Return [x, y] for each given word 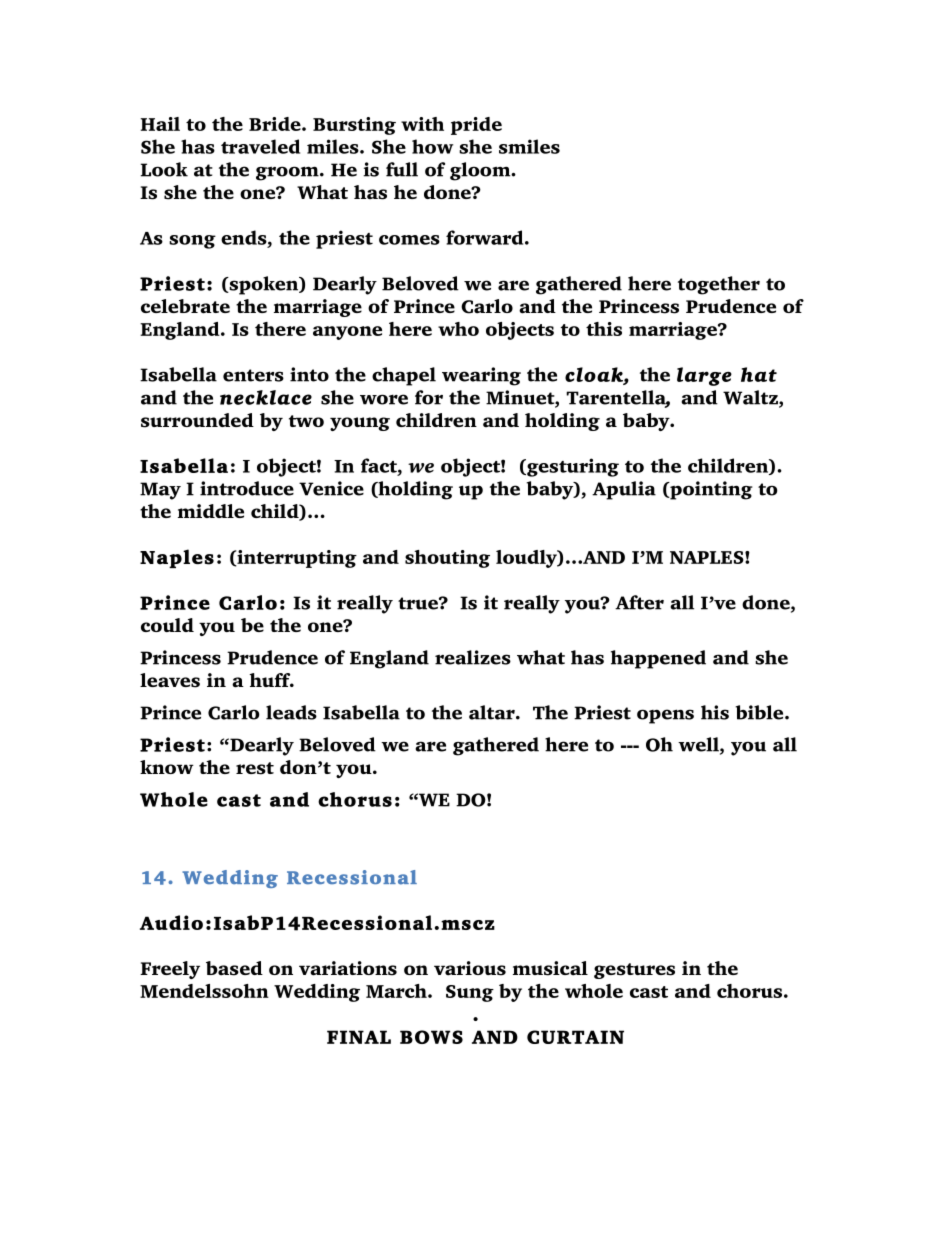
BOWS [431, 1037]
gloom [481, 171]
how [432, 146]
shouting [447, 559]
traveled [260, 146]
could [167, 625]
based [234, 968]
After [639, 602]
